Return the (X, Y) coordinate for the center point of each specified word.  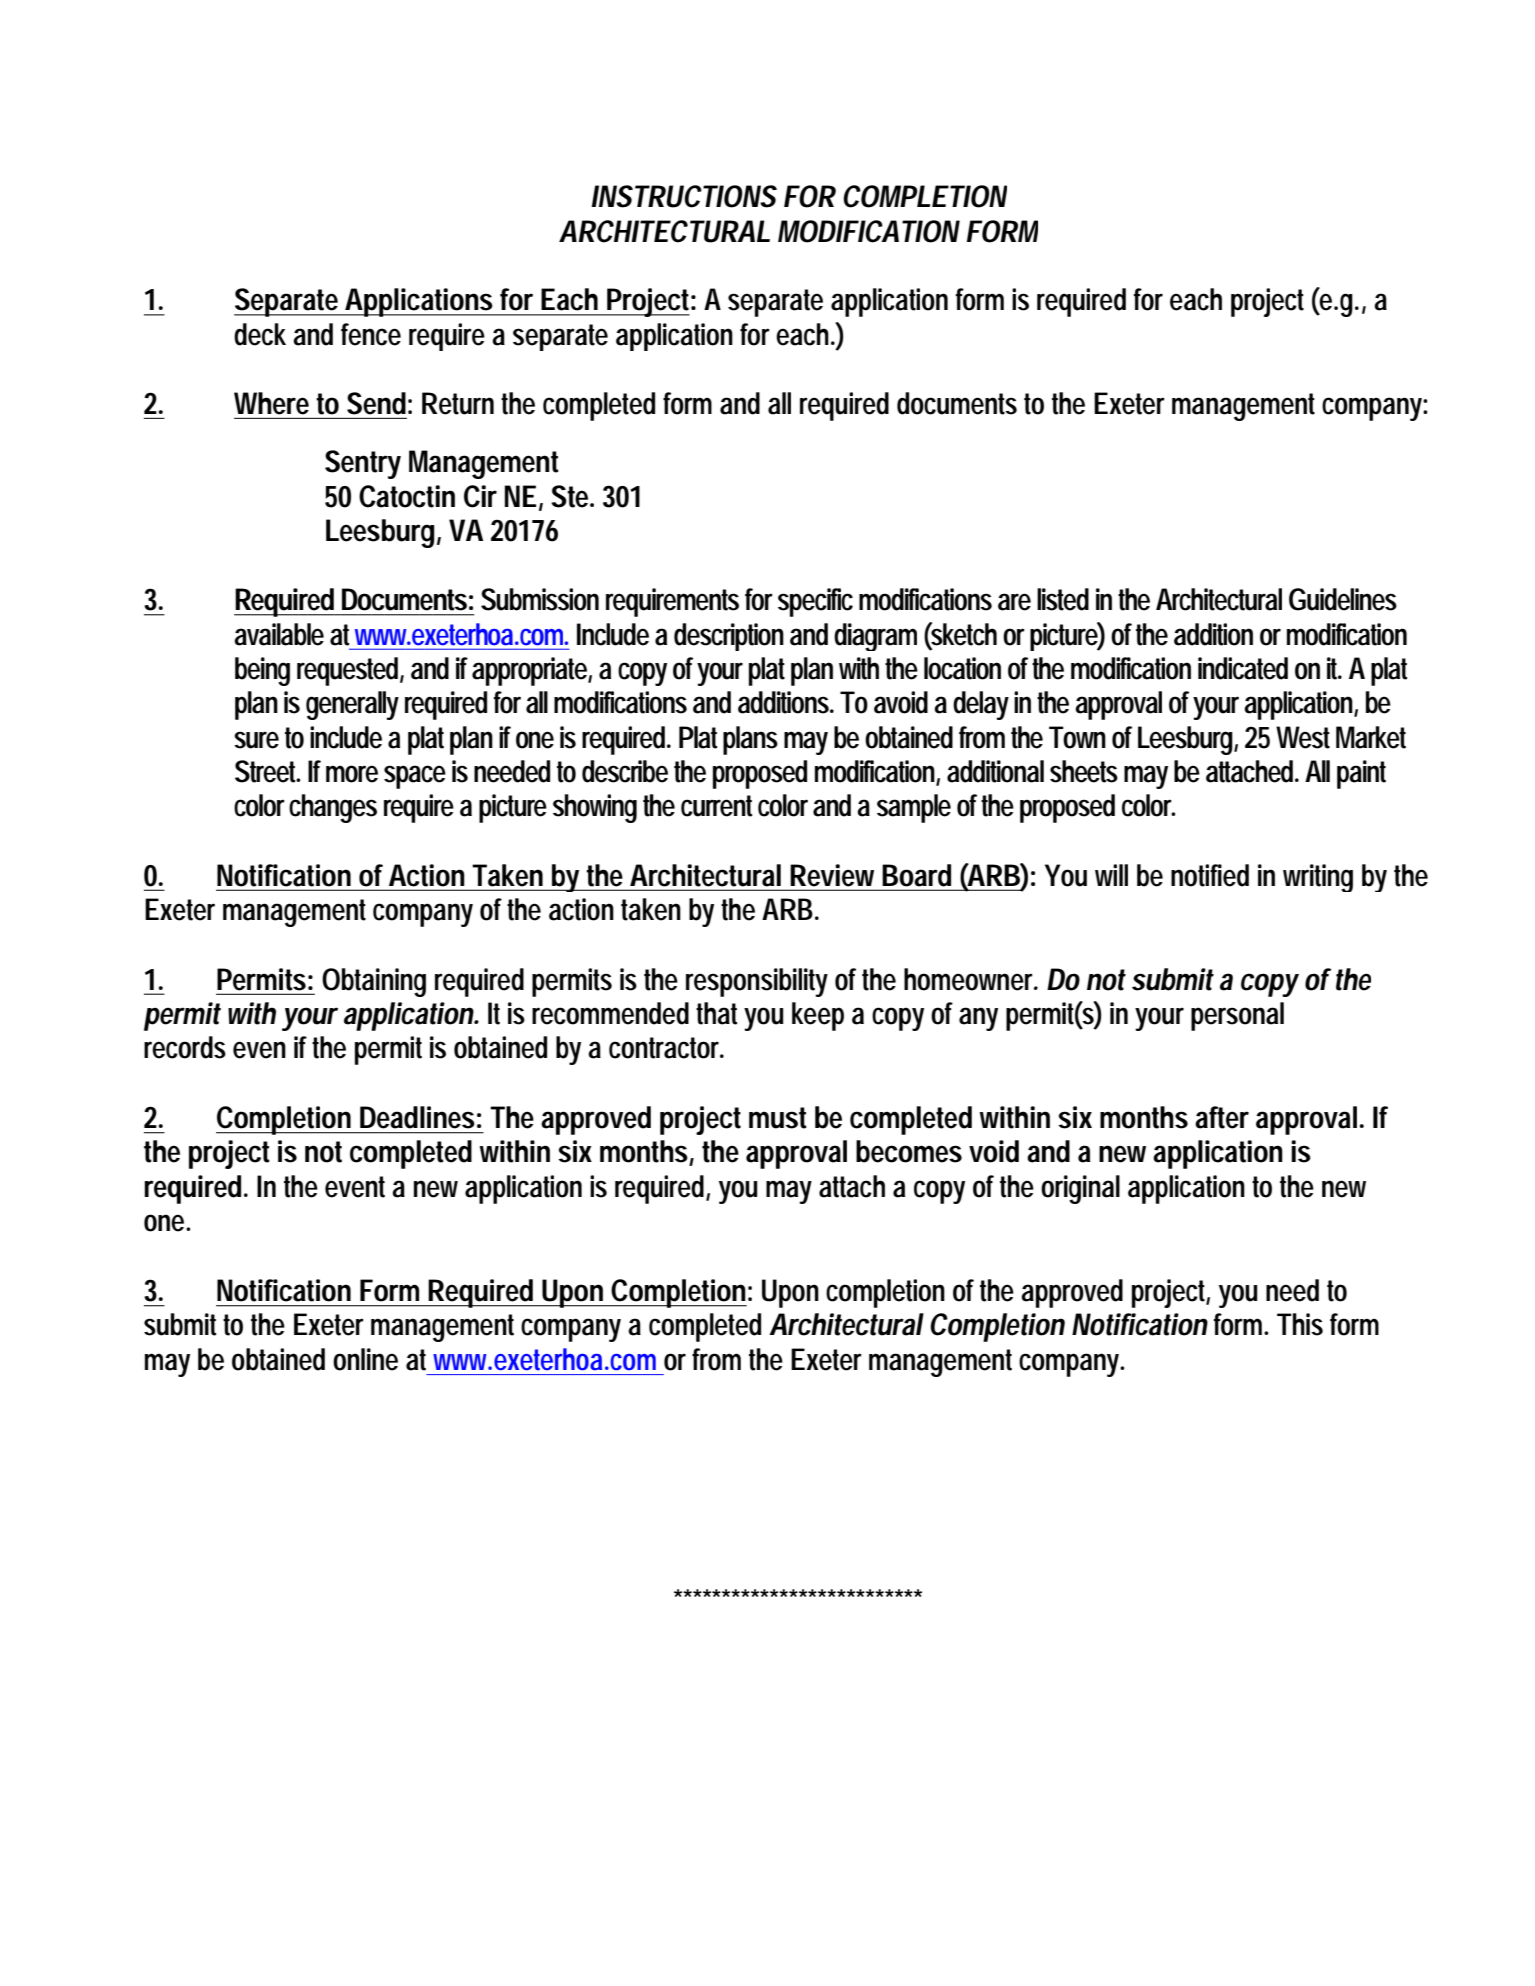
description (729, 637)
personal (1237, 1016)
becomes (909, 1151)
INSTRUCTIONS (684, 196)
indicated (1243, 668)
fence (371, 334)
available (279, 634)
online (365, 1359)
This (1300, 1324)
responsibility (757, 982)
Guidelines (1343, 599)
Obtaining (374, 982)
